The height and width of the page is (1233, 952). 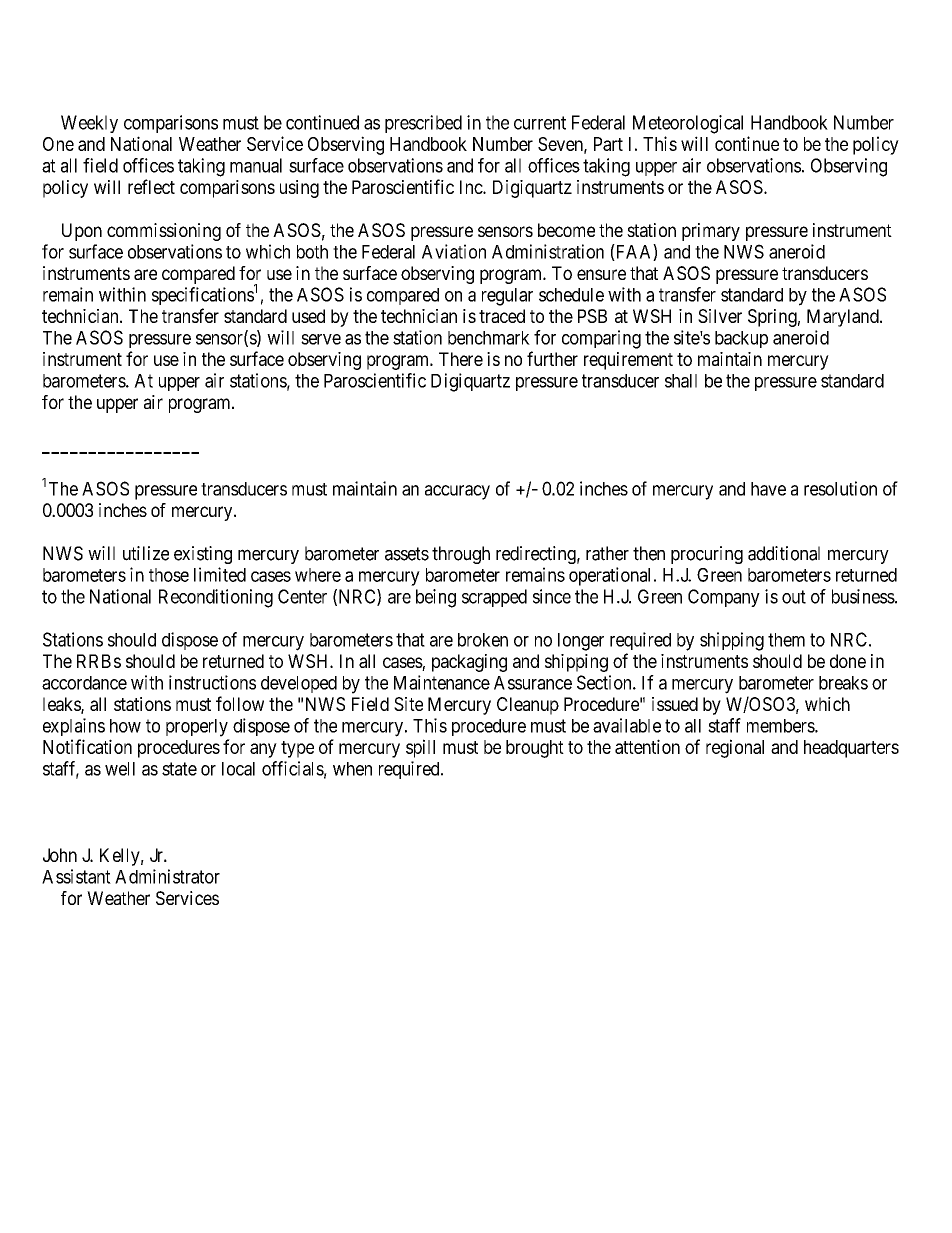 I want to click on Weekly, so click(x=89, y=124).
